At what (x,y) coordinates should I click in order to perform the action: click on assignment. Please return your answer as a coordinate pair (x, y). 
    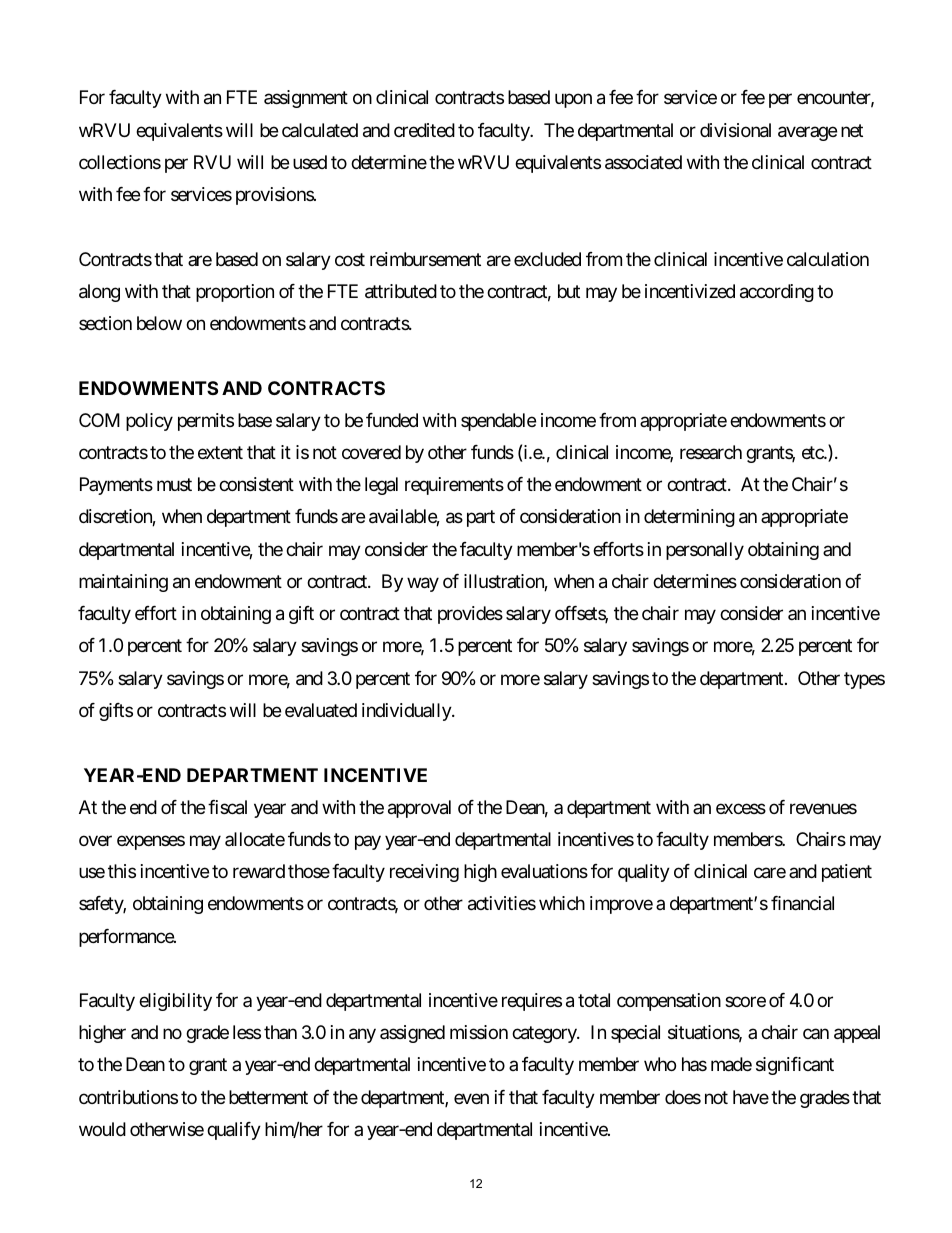
    Looking at the image, I should click on (306, 99).
